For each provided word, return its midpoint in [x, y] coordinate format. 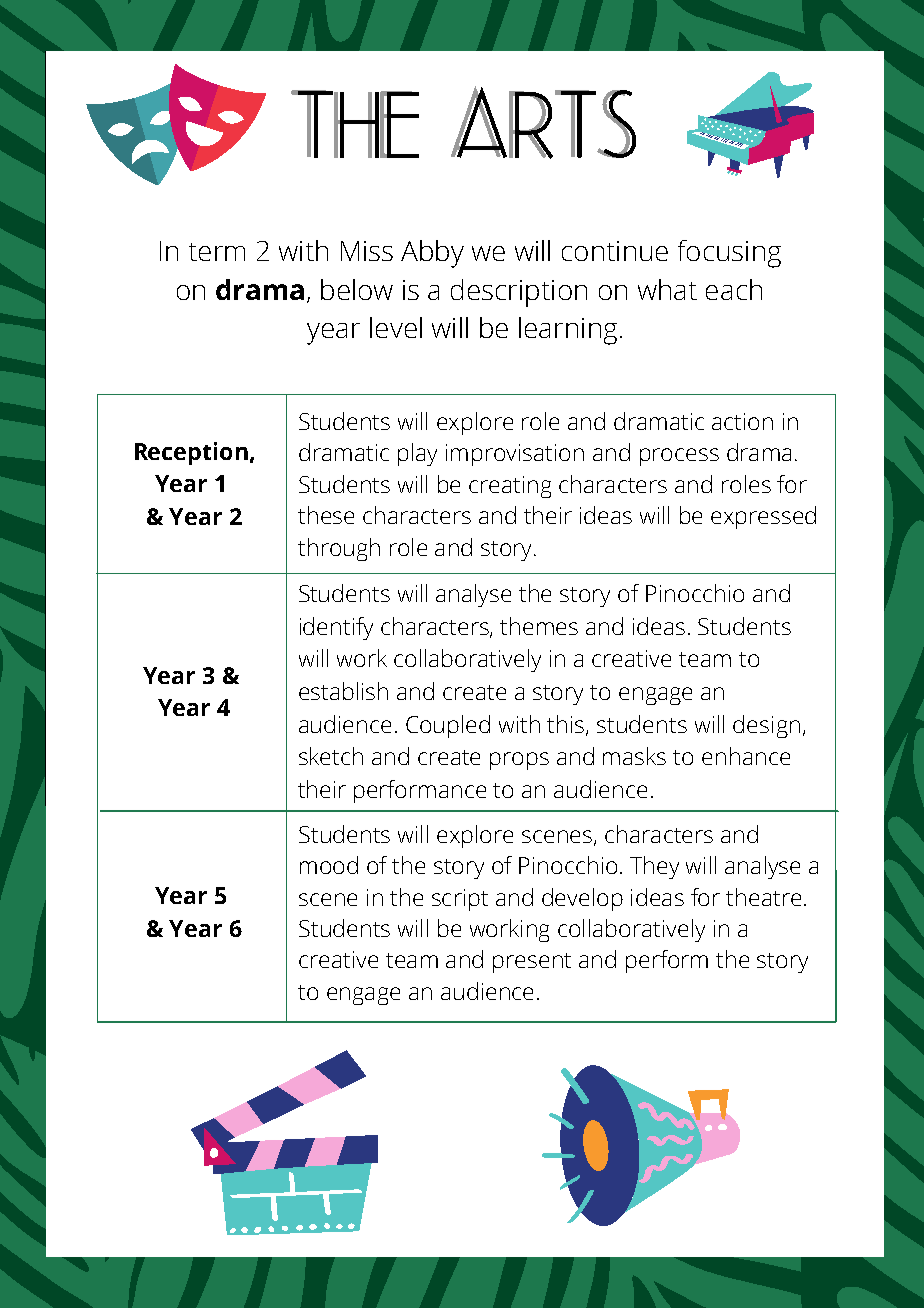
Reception [191, 453]
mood [329, 865]
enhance [746, 756]
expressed [763, 517]
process [679, 457]
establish [343, 691]
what [667, 289]
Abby [432, 254]
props [519, 761]
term [217, 252]
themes [539, 626]
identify [336, 628]
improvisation [515, 455]
